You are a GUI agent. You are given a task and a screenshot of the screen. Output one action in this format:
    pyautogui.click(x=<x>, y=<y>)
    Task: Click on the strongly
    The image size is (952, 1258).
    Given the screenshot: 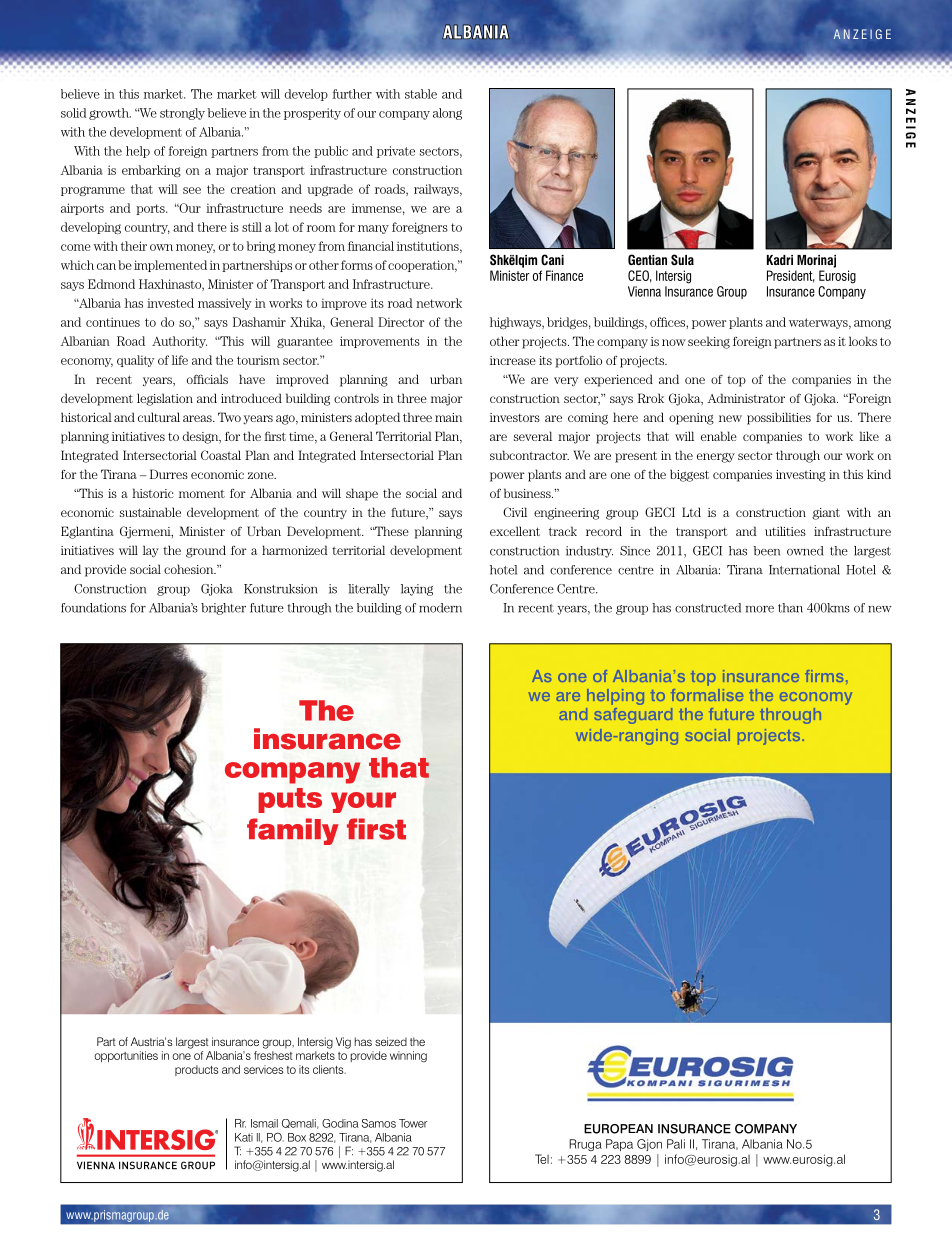 What is the action you would take?
    pyautogui.click(x=182, y=114)
